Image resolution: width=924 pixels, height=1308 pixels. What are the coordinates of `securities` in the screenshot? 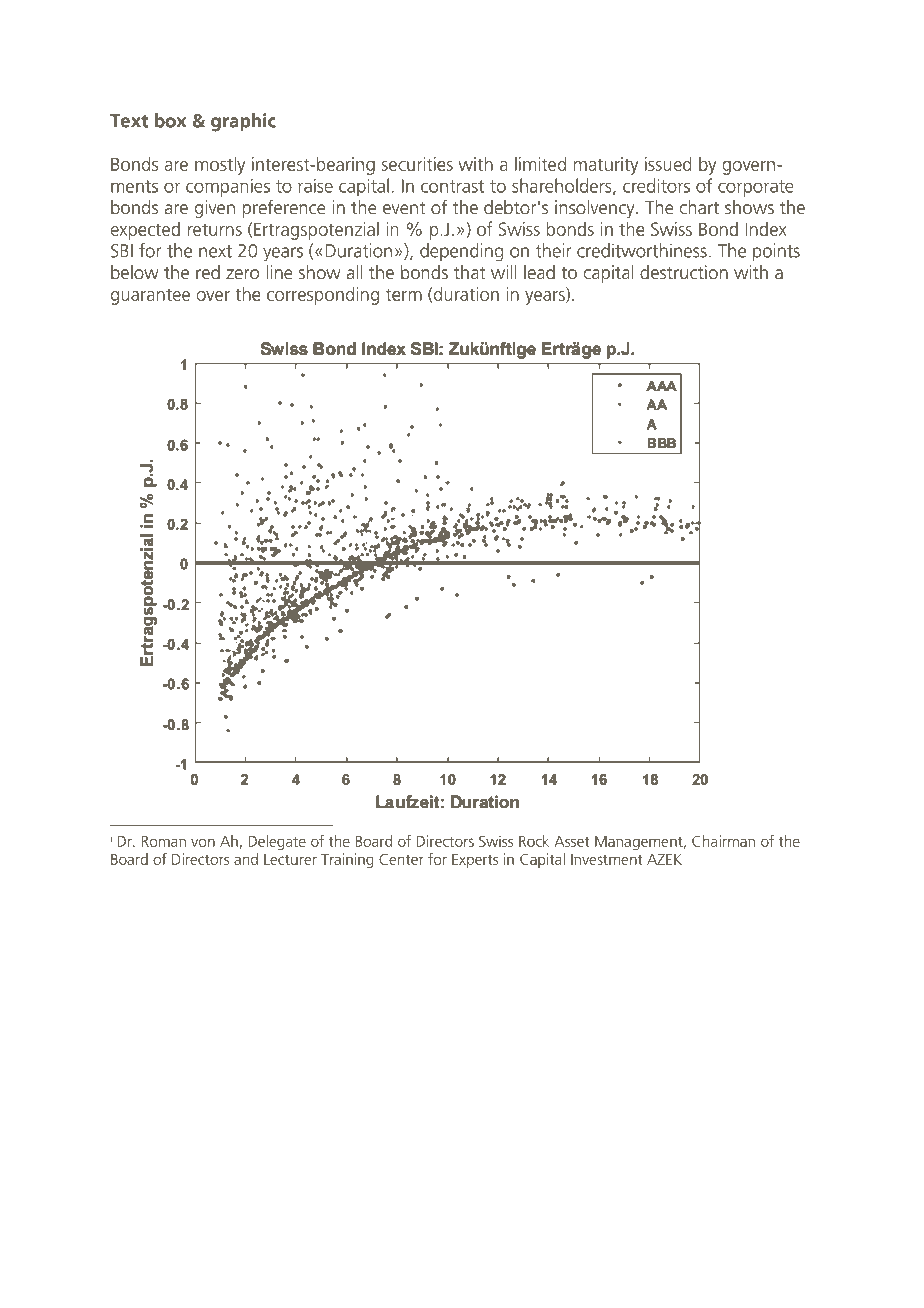 It's located at (417, 164).
